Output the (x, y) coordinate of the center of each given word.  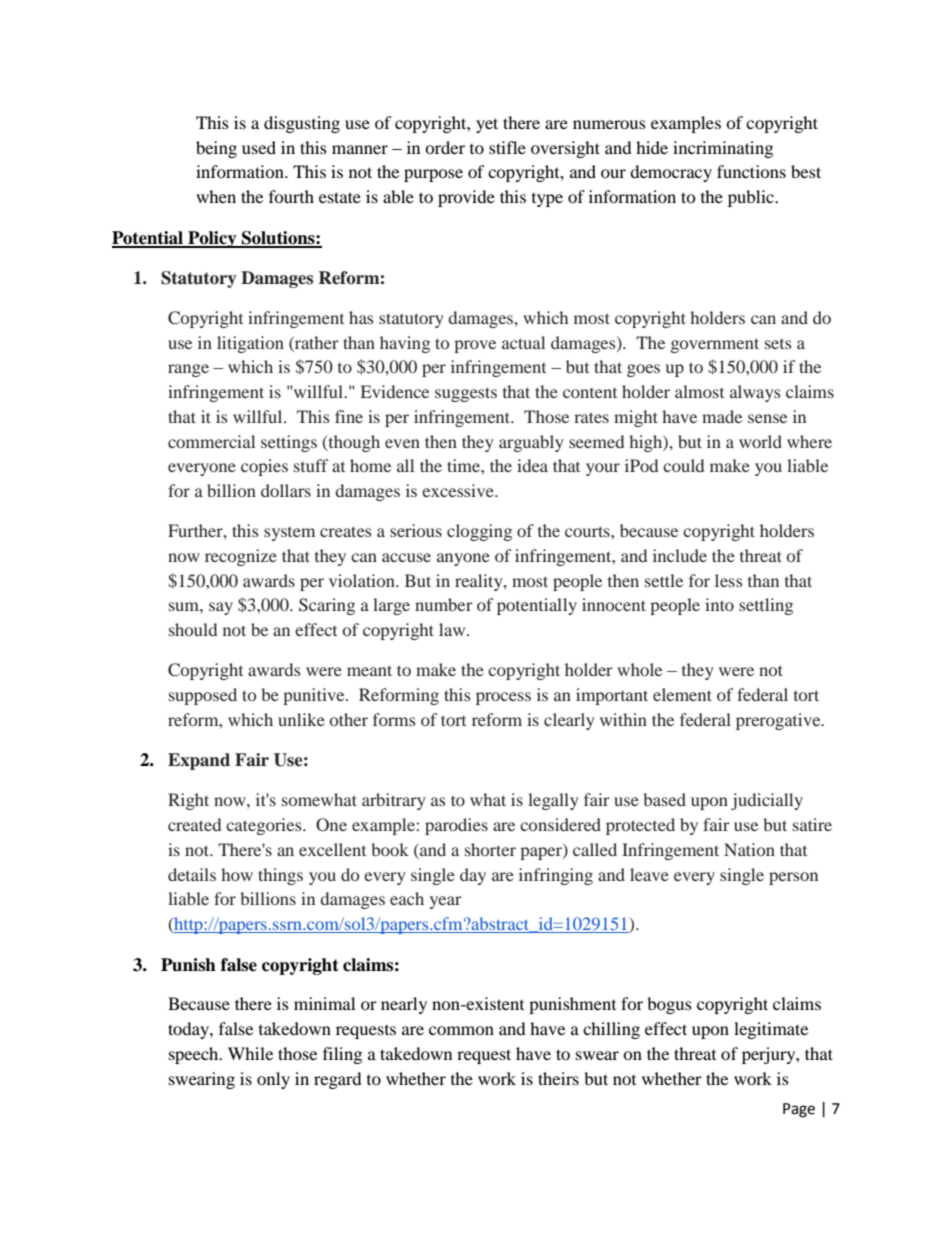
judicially (767, 801)
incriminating (723, 149)
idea (532, 465)
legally (553, 801)
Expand (199, 761)
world (760, 441)
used (259, 147)
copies (264, 467)
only (273, 1080)
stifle (507, 147)
